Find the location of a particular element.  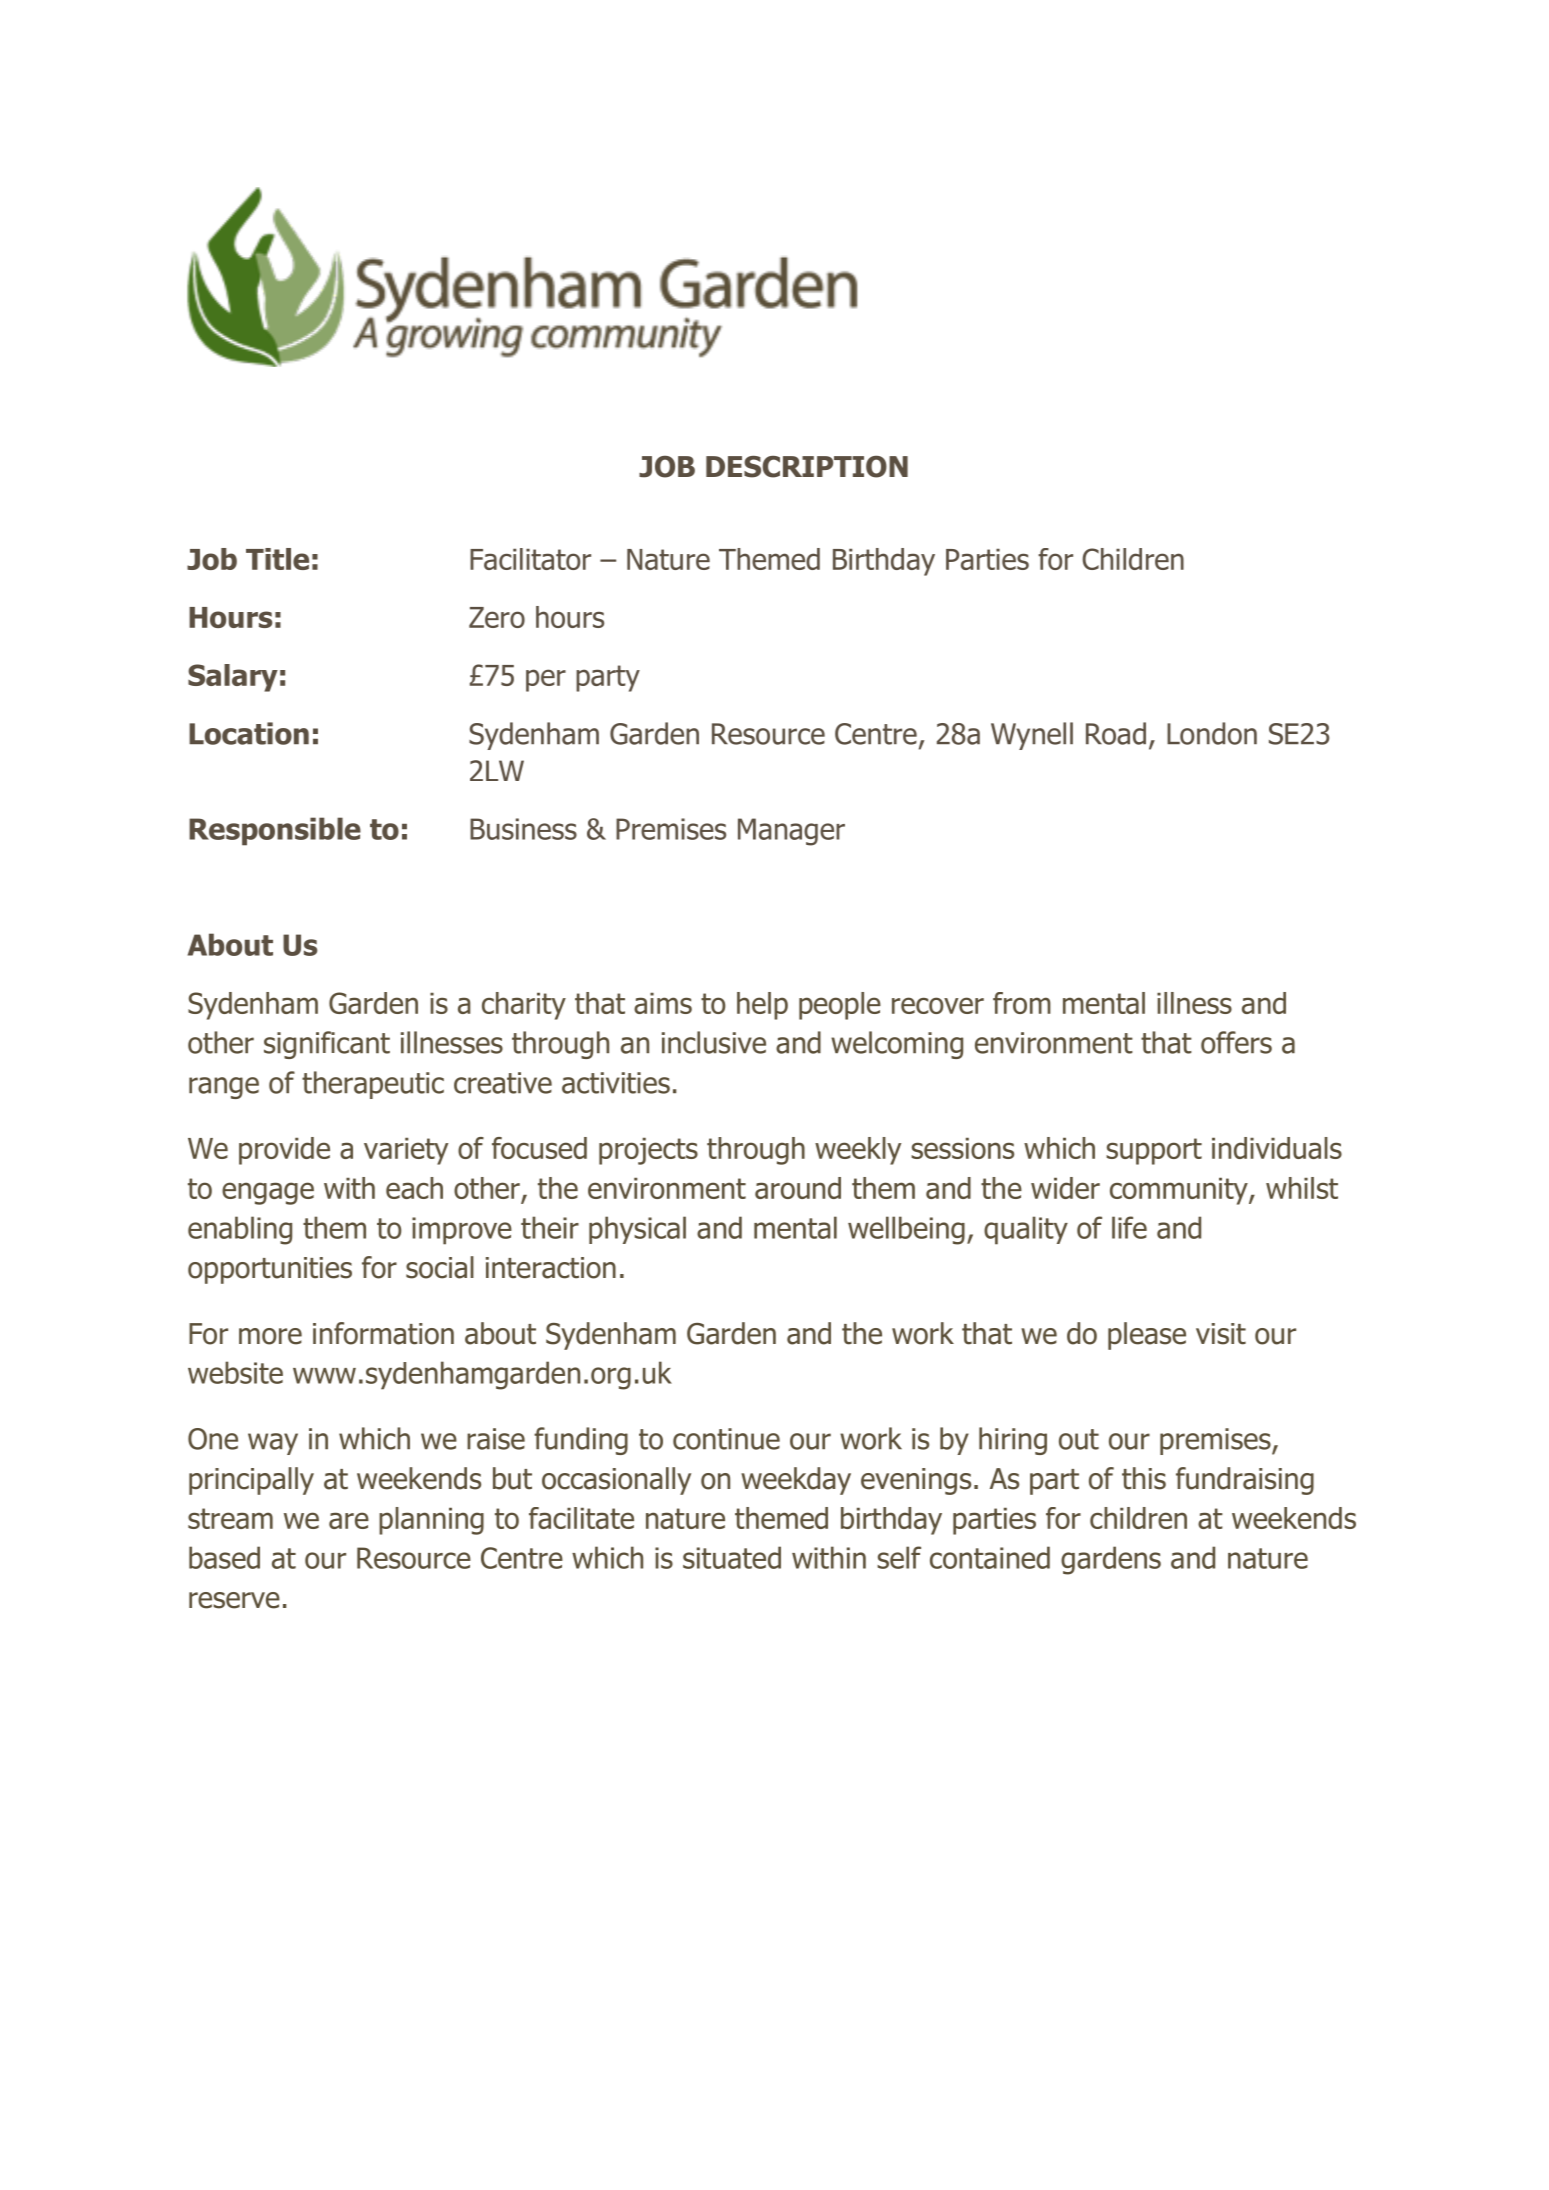

continue is located at coordinates (726, 1439).
